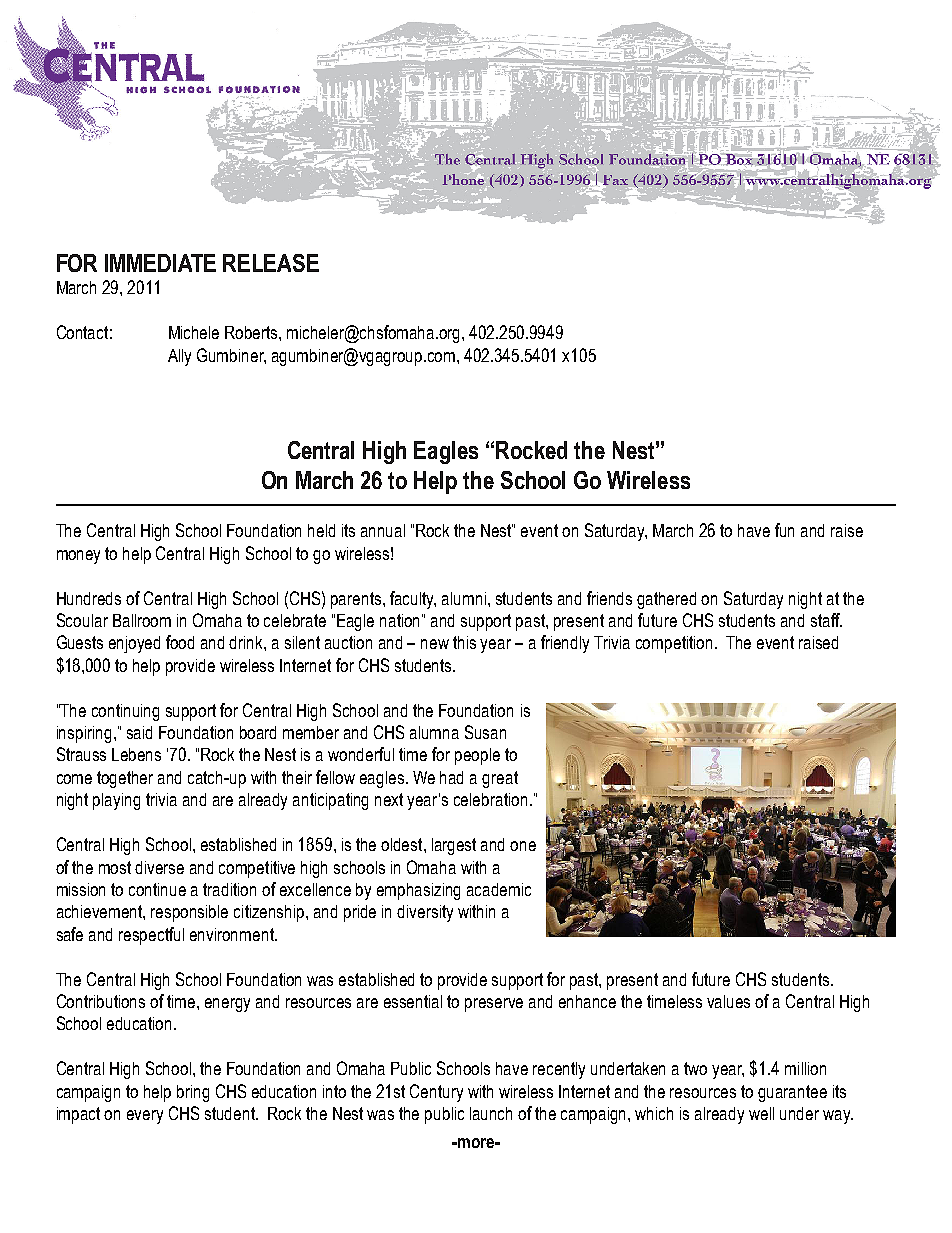 The image size is (952, 1233). I want to click on continuing, so click(125, 712).
